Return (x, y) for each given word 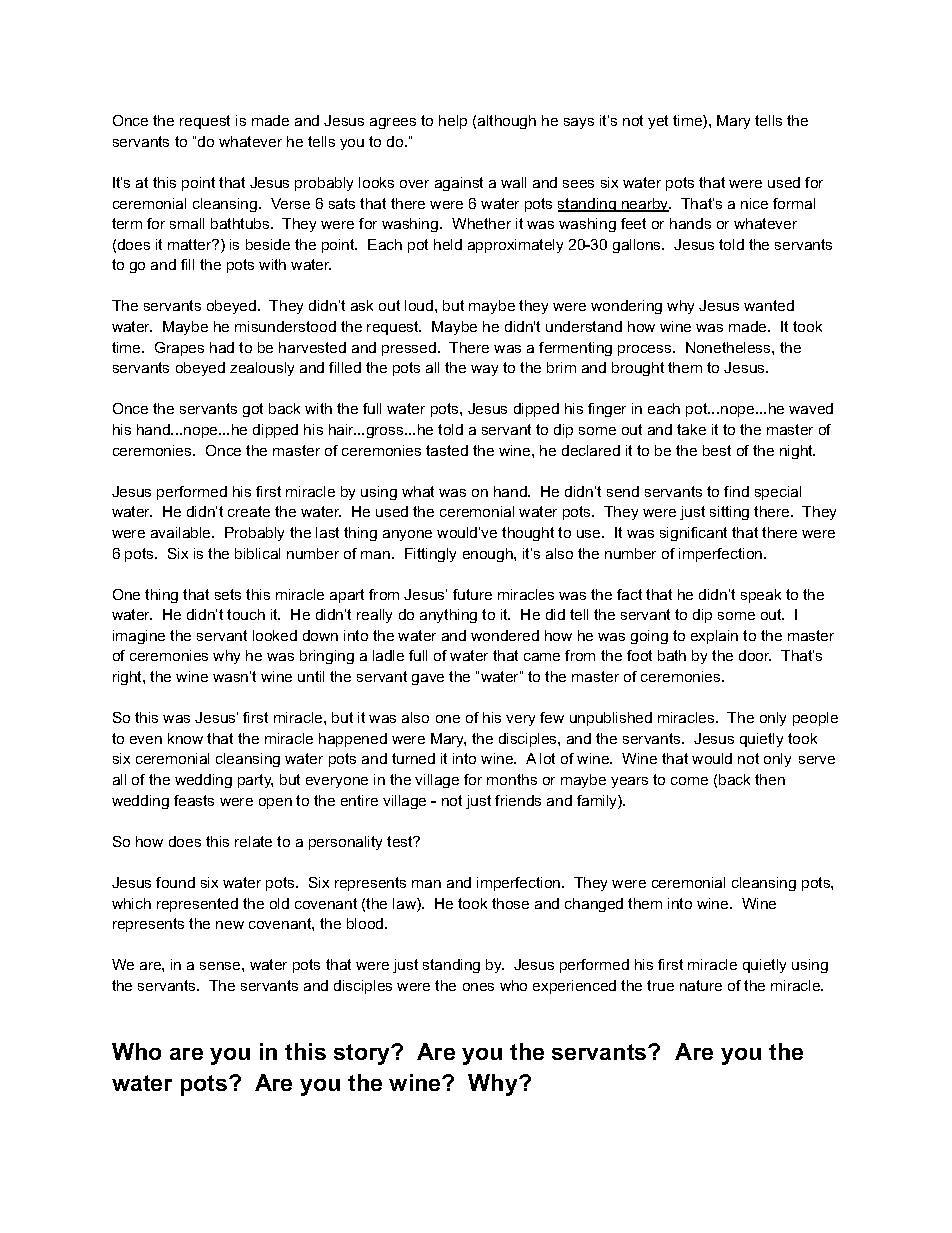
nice (754, 203)
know (185, 738)
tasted (447, 450)
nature (701, 985)
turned (413, 758)
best (717, 450)
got (253, 410)
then (770, 779)
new (230, 925)
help (453, 122)
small (187, 223)
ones (478, 987)
